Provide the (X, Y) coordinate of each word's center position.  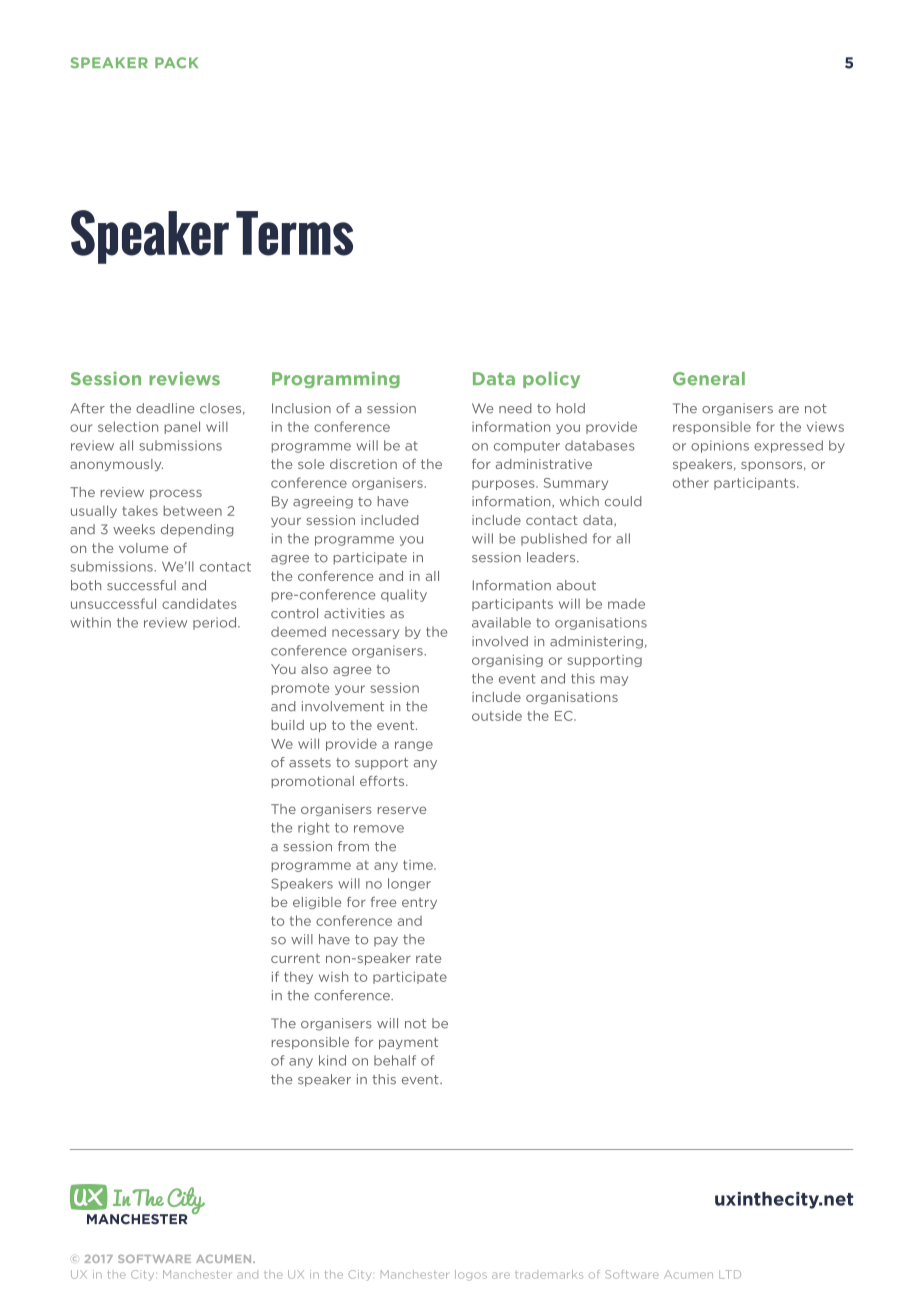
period (216, 623)
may (614, 681)
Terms (294, 233)
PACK (176, 63)
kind (332, 1060)
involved (500, 641)
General (709, 379)
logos (471, 1275)
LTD (730, 1274)
